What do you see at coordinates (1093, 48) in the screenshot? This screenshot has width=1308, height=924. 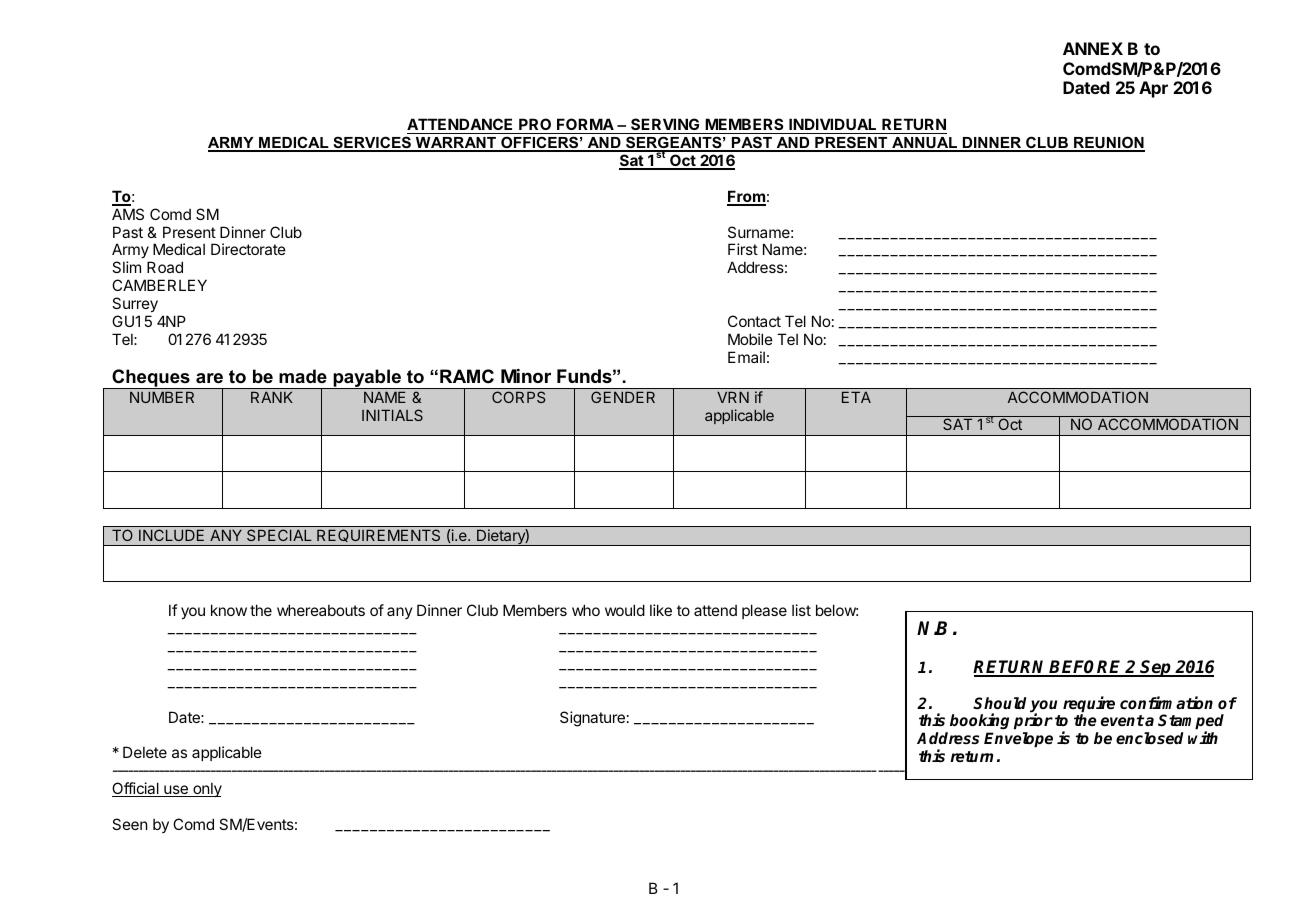 I see `ANNEX` at bounding box center [1093, 48].
